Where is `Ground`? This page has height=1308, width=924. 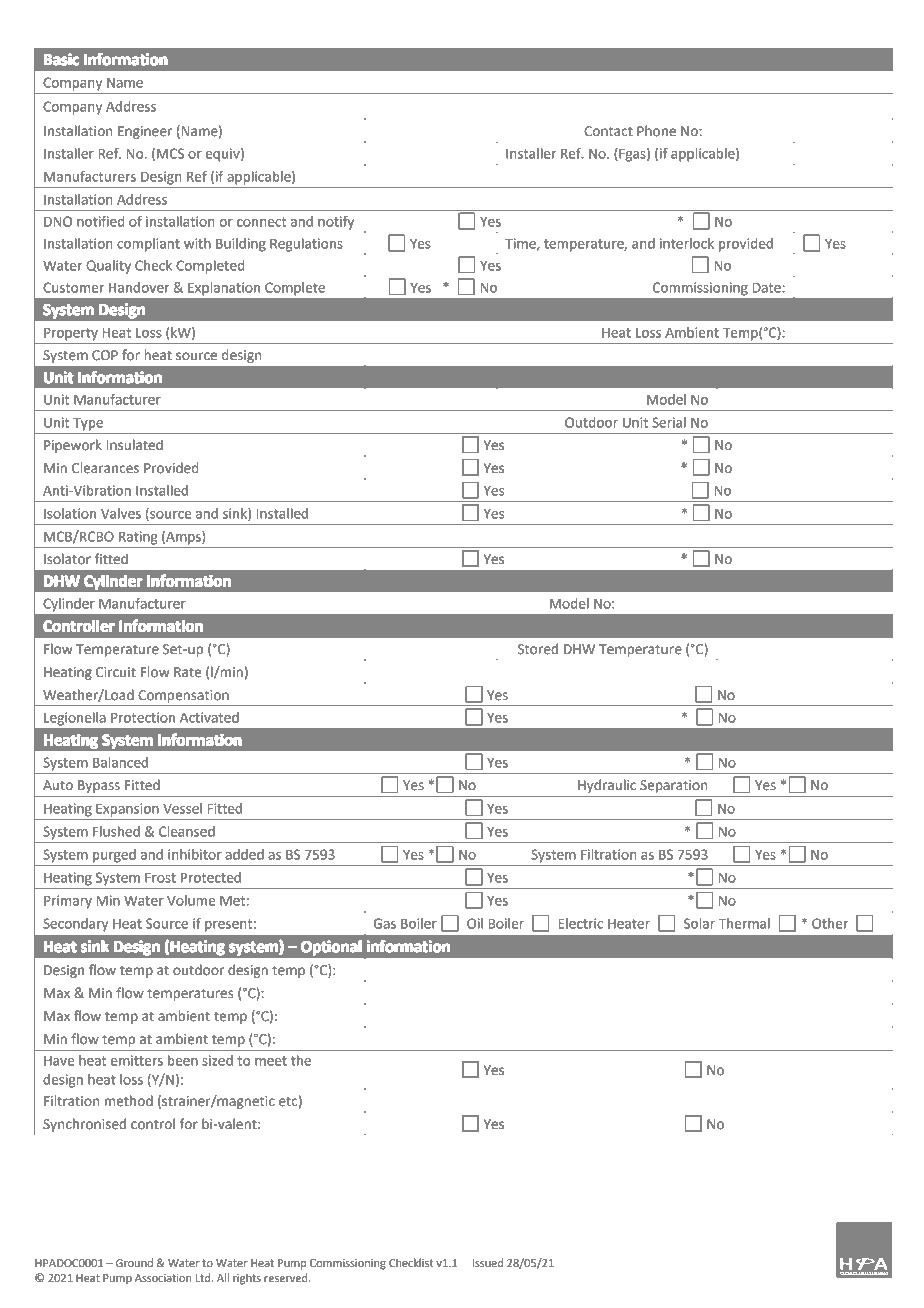
Ground is located at coordinates (134, 1262).
